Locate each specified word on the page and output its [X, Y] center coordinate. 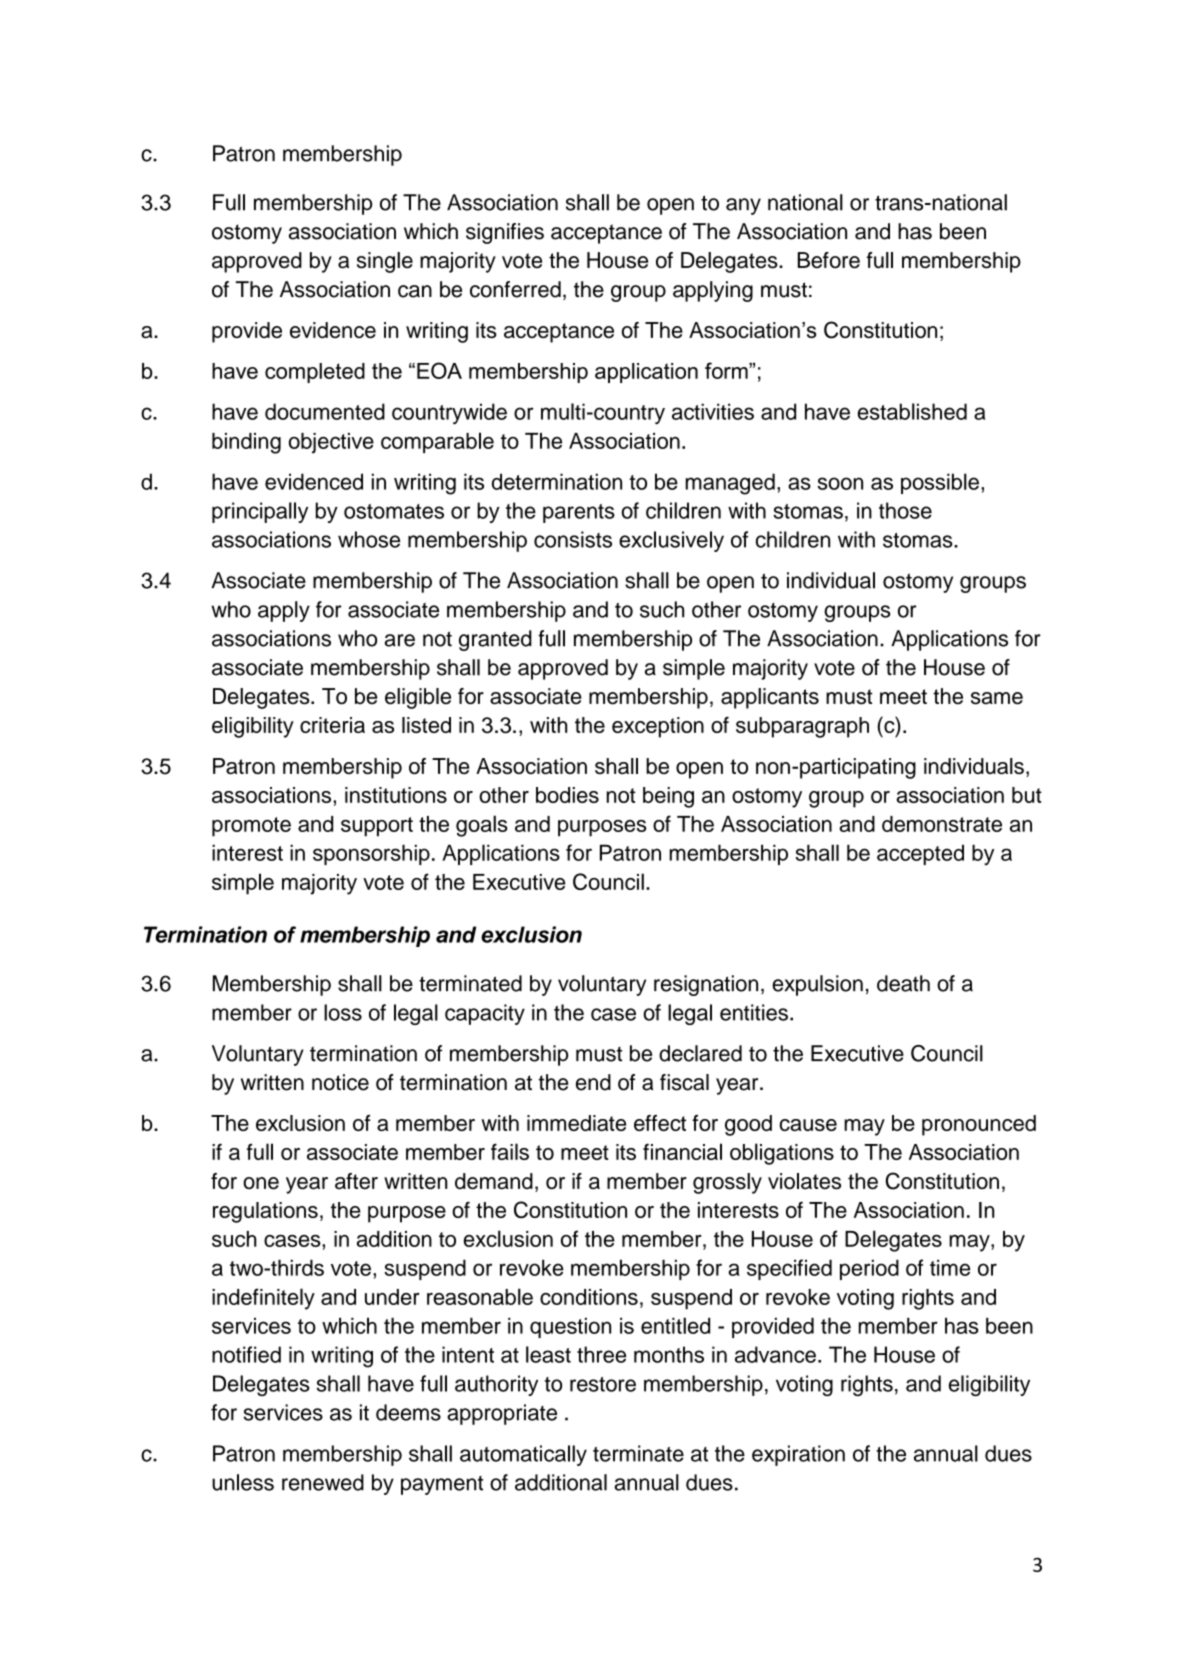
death [903, 983]
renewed [323, 1482]
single [385, 262]
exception [658, 727]
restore [603, 1384]
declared [700, 1053]
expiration [798, 1455]
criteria [332, 725]
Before [829, 260]
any [743, 206]
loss [343, 1012]
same [997, 698]
